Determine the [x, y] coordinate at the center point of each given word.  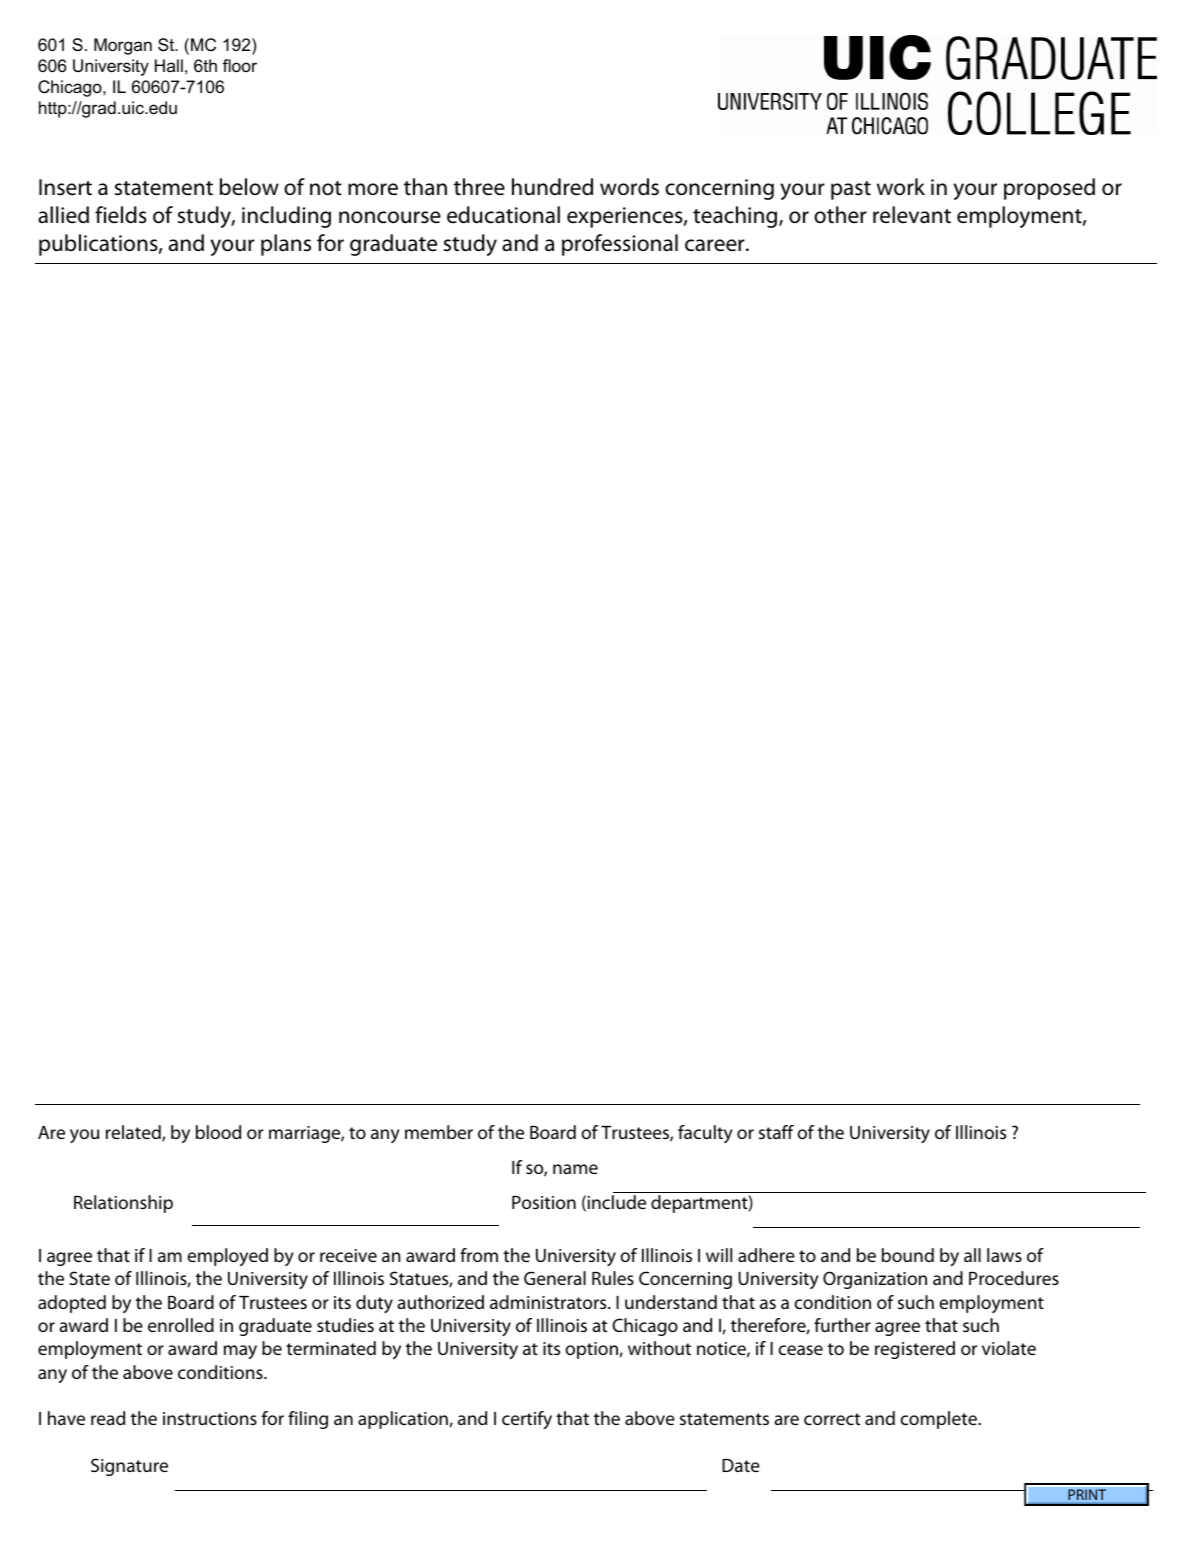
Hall [169, 65]
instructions [210, 1418]
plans [286, 245]
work [901, 187]
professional [620, 245]
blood [218, 1132]
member [439, 1132]
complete [939, 1420]
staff [776, 1132]
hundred [552, 187]
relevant [912, 215]
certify [527, 1420]
